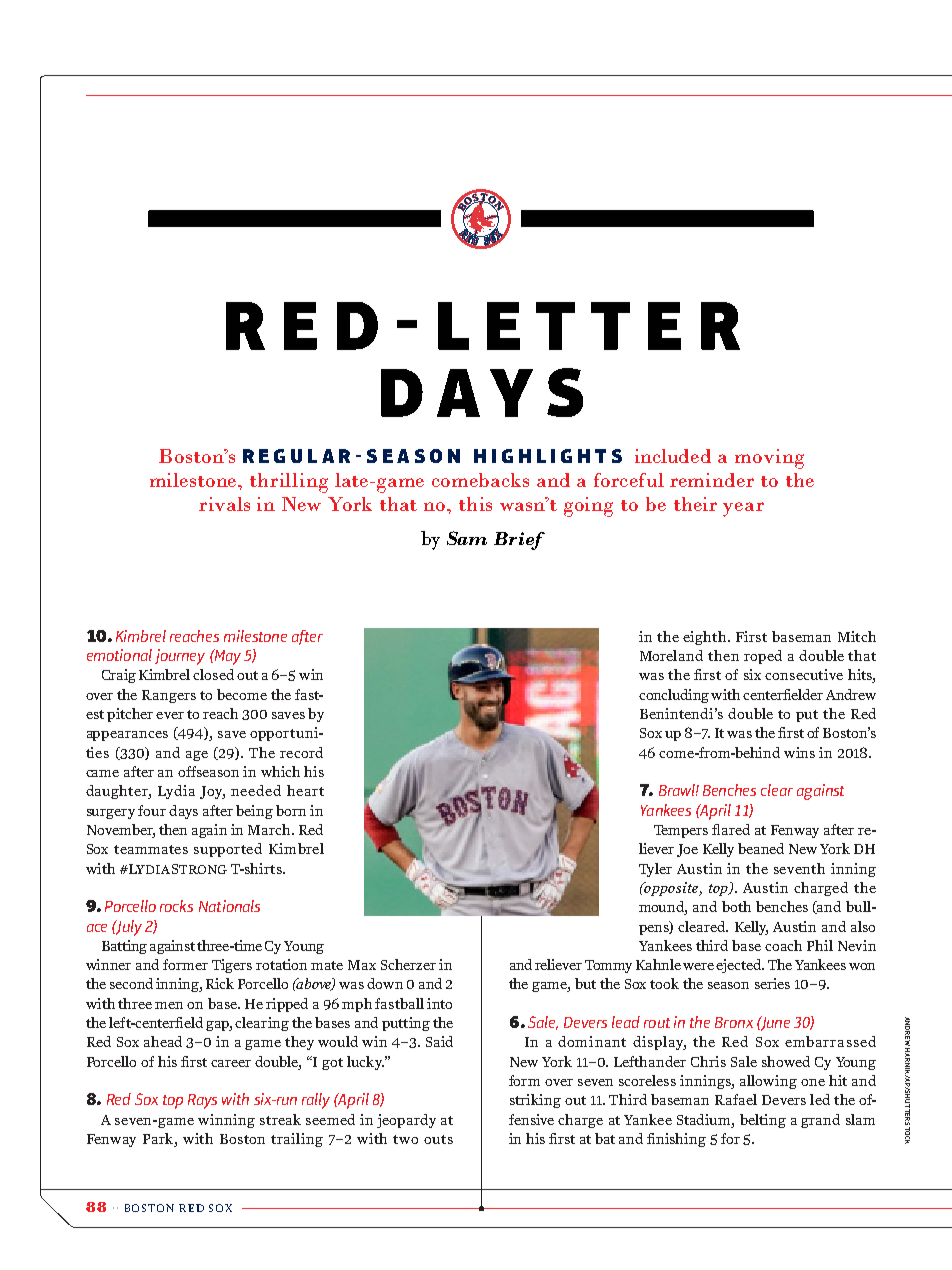 Image resolution: width=952 pixels, height=1270 pixels. Describe the element at coordinates (438, 1139) in the page. I see `outs` at that location.
